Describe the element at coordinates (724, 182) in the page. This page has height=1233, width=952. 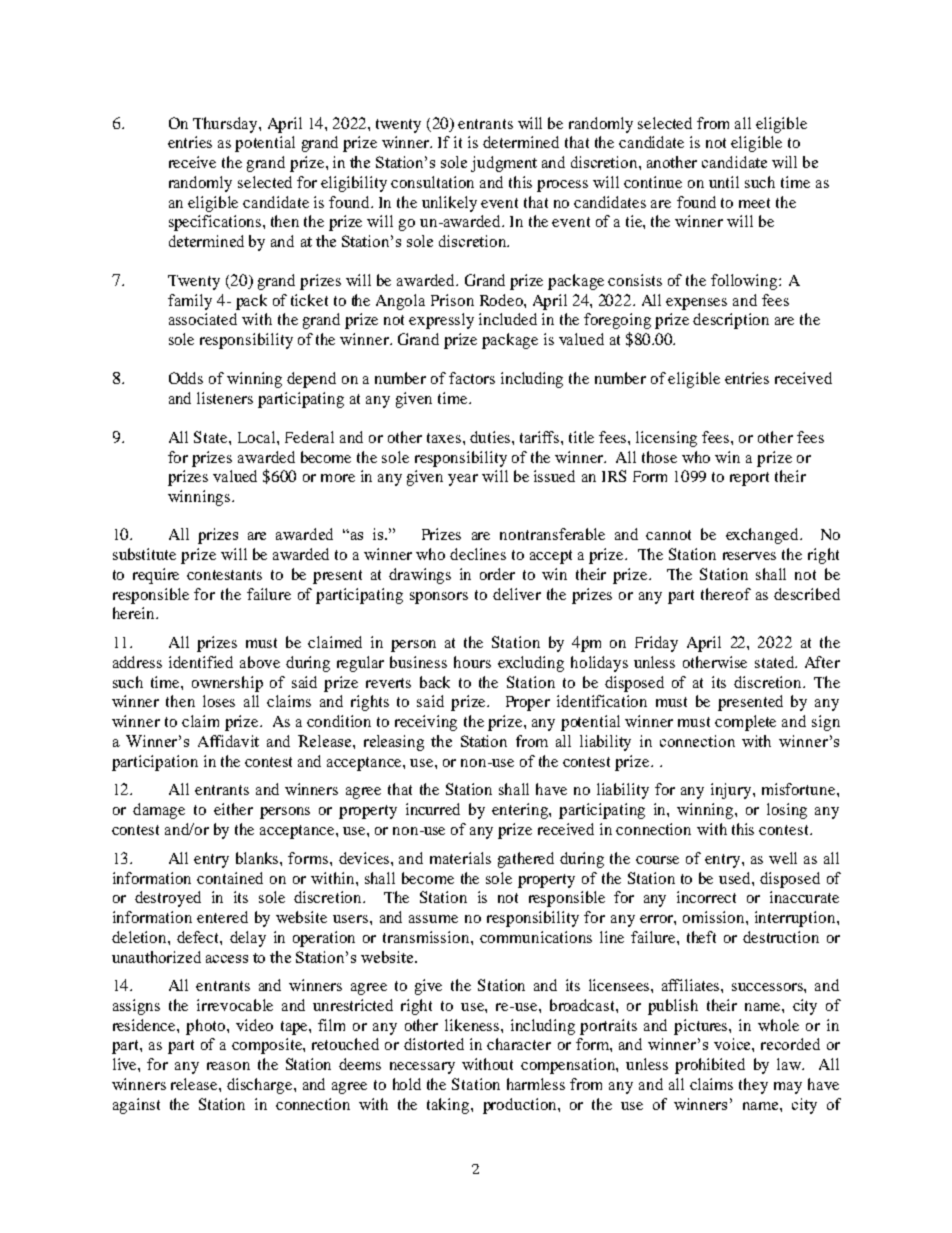
I see `until` at that location.
